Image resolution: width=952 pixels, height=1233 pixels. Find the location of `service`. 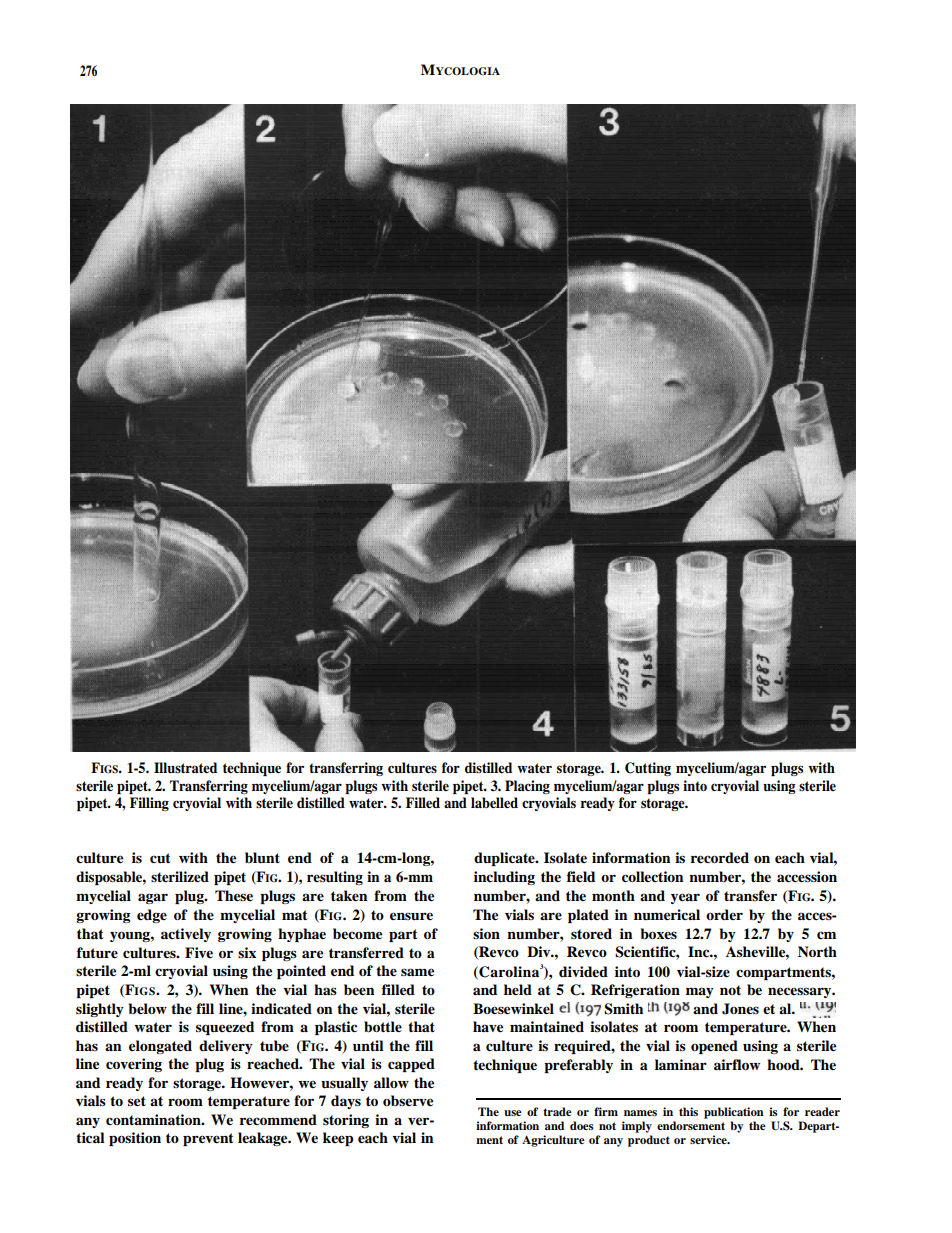

service is located at coordinates (709, 1139).
